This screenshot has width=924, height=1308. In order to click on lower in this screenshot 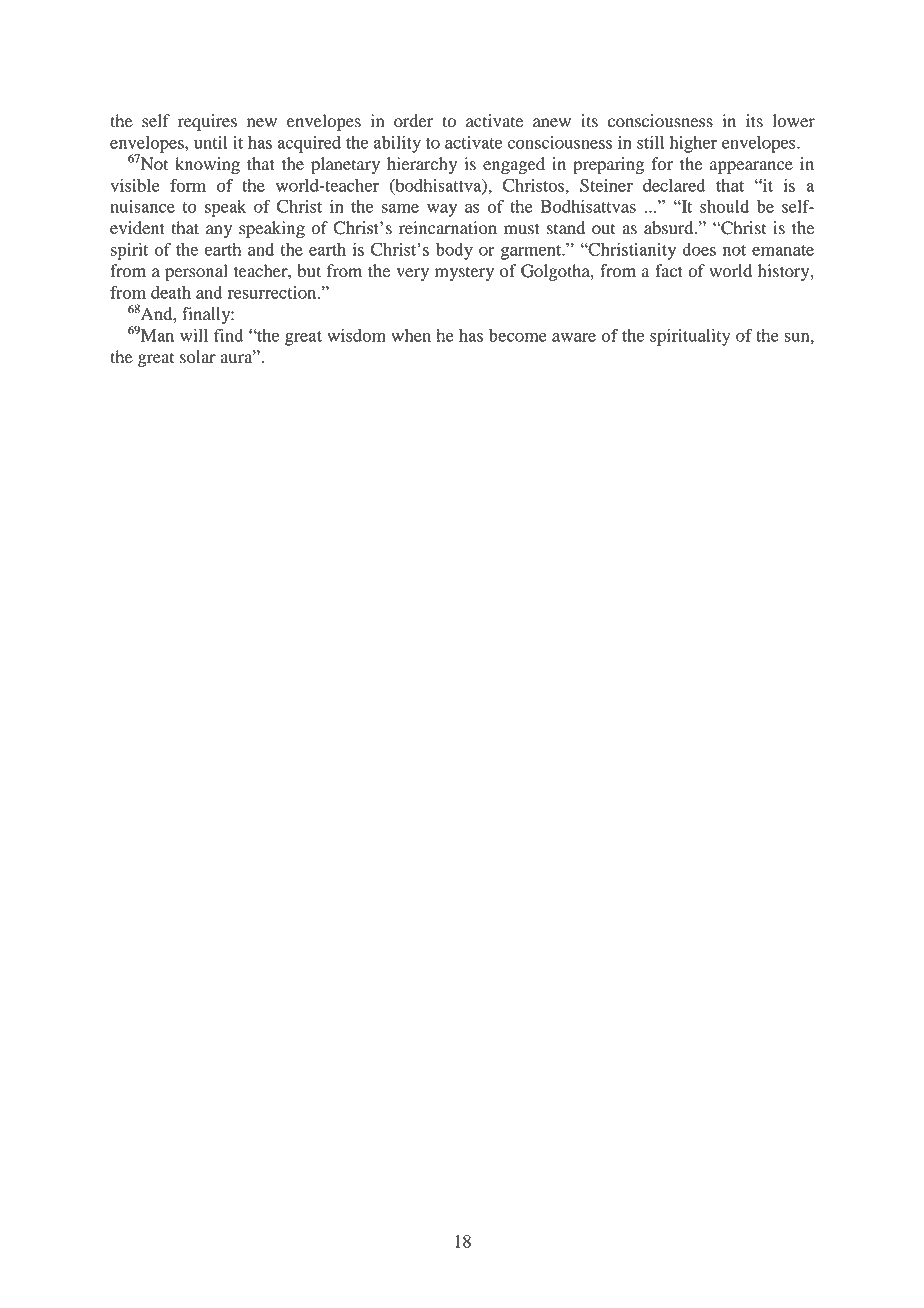, I will do `click(794, 121)`.
